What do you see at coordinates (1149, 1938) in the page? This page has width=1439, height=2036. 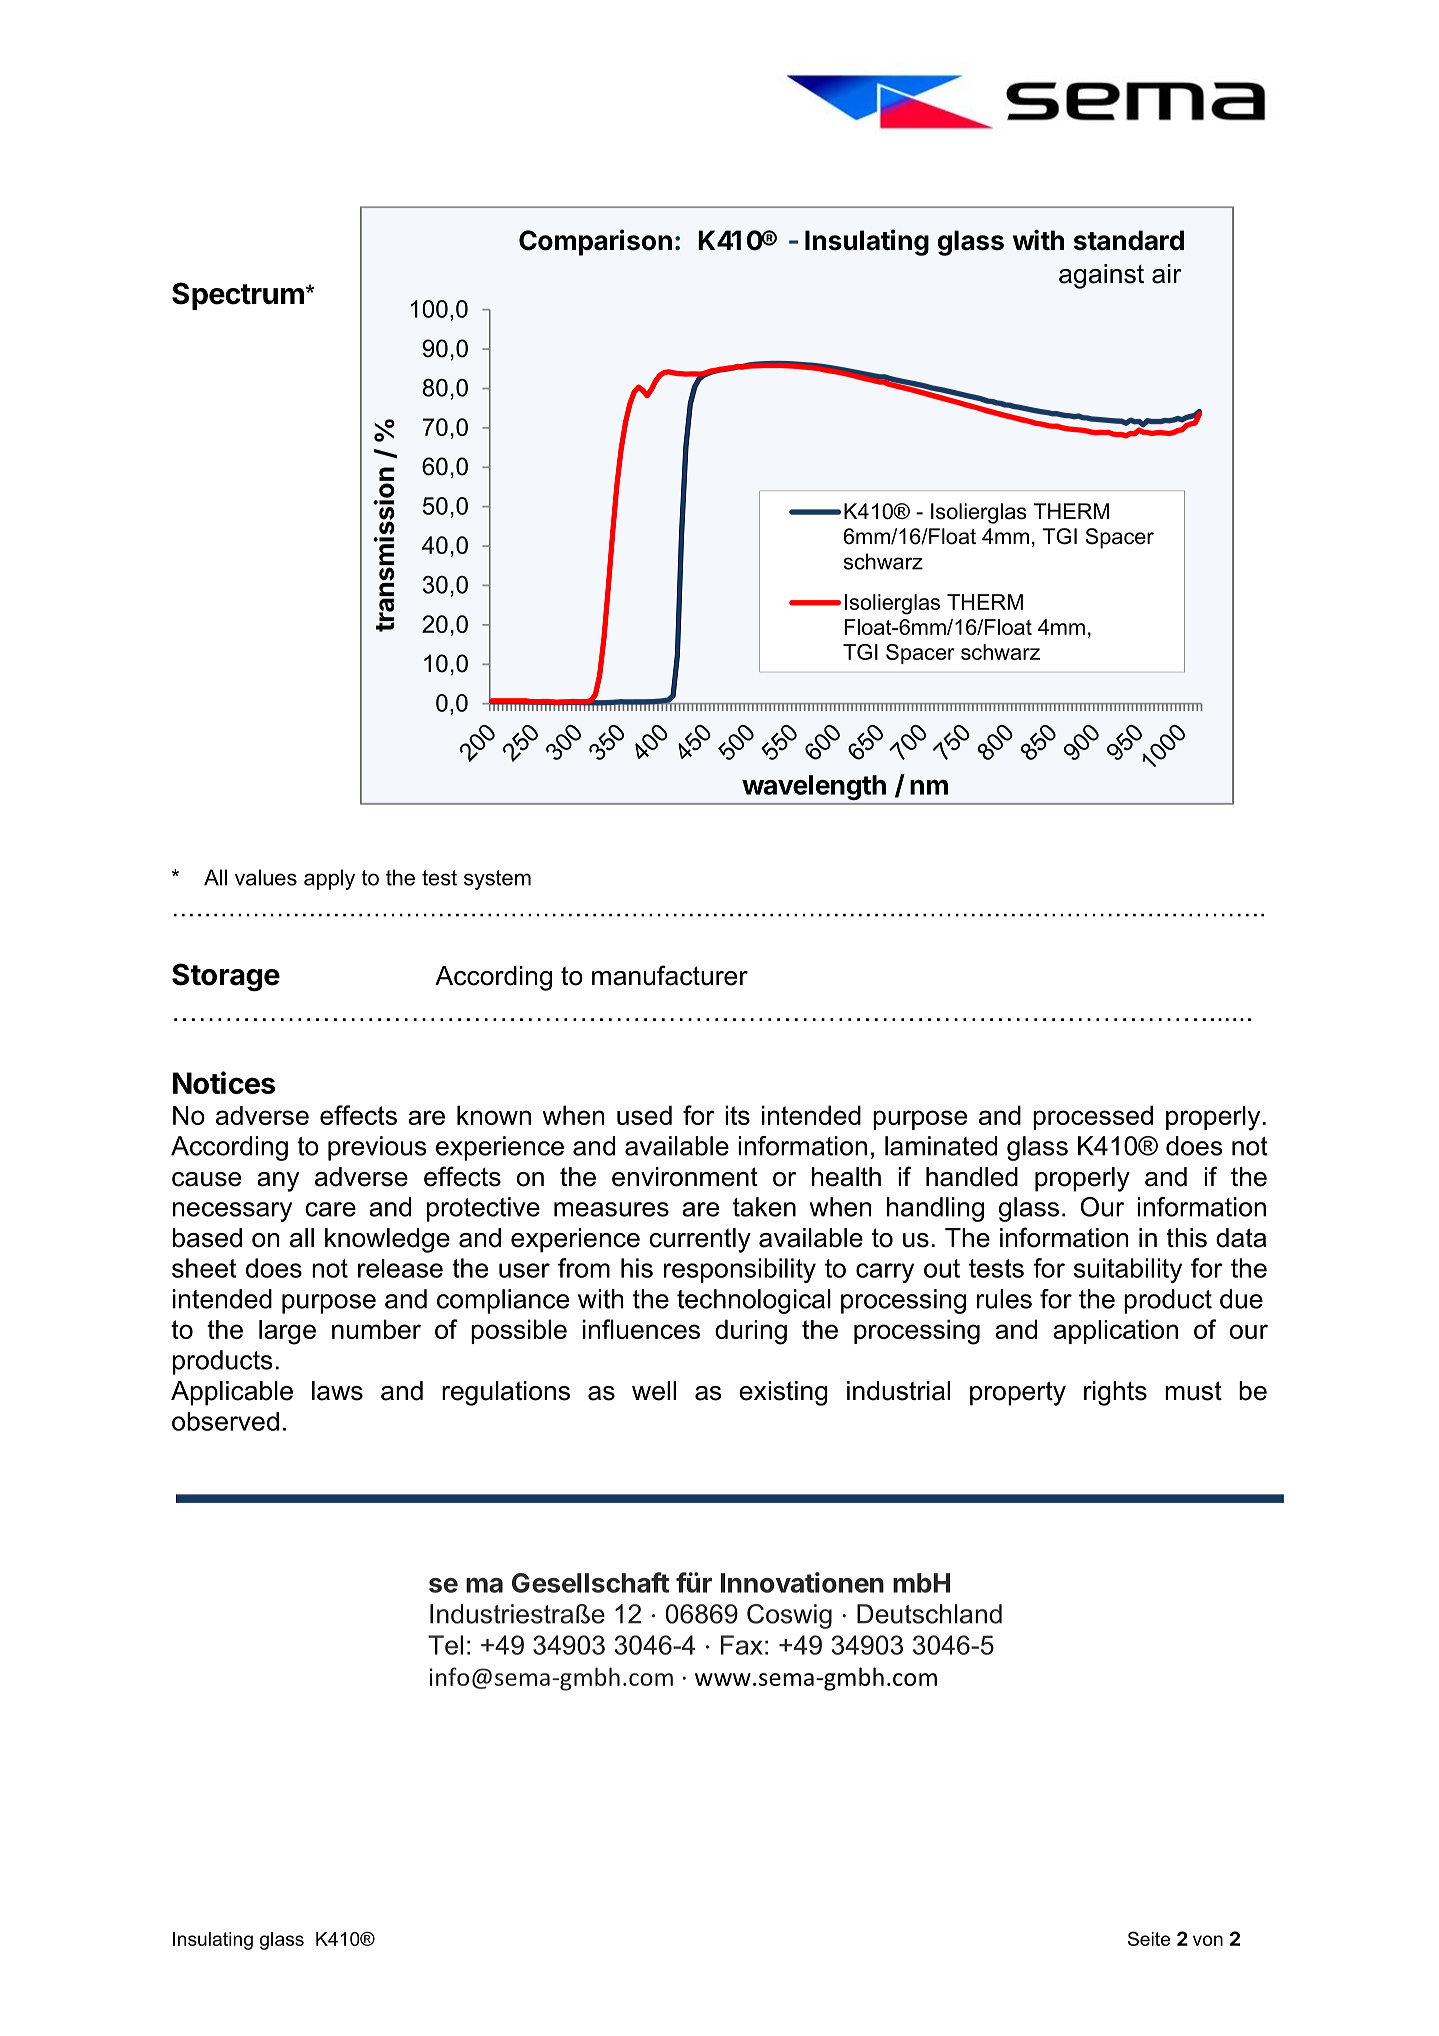 I see `Seite` at bounding box center [1149, 1938].
